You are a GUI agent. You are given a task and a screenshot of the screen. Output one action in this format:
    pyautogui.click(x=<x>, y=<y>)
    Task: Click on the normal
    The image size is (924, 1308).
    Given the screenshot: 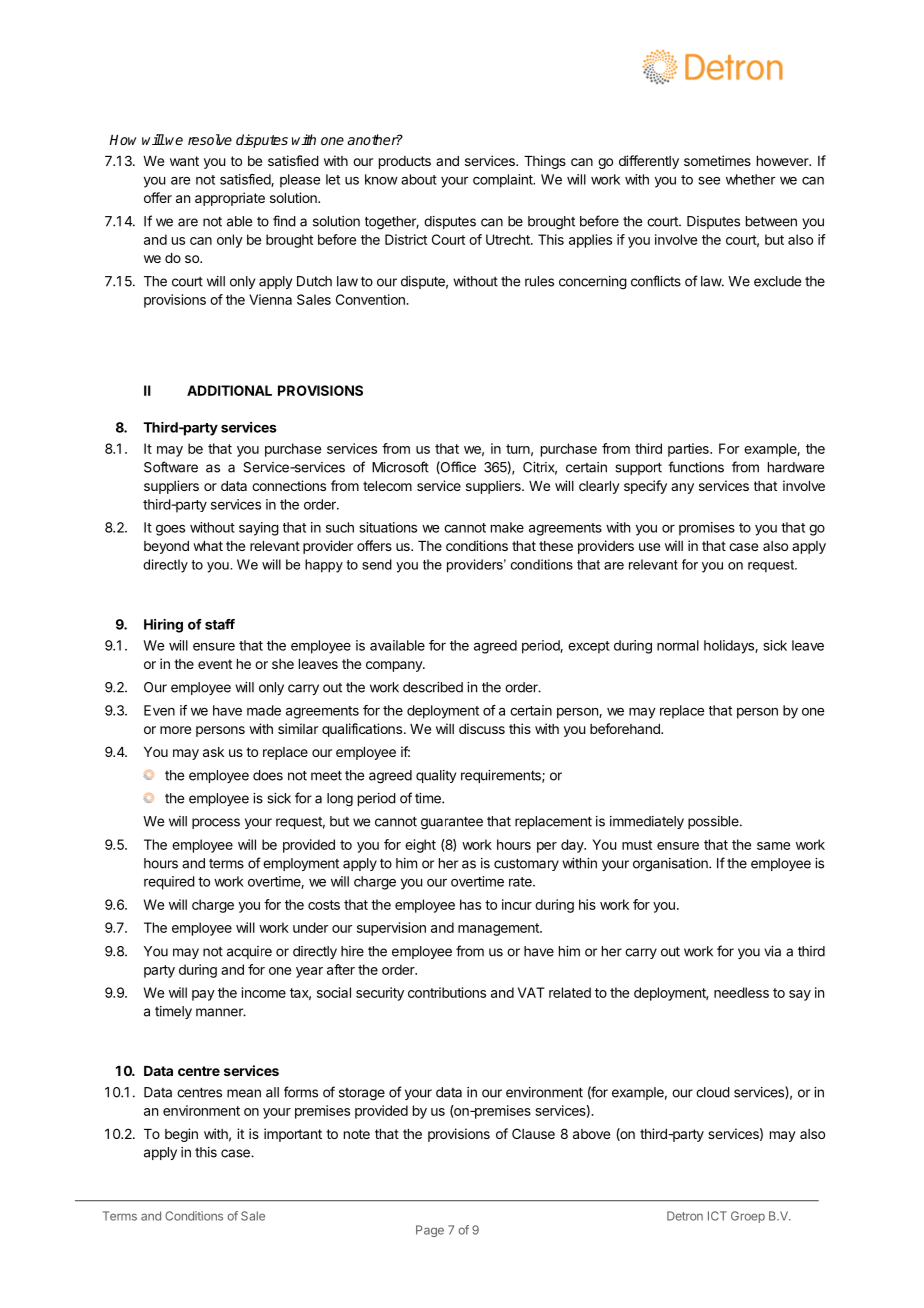 What is the action you would take?
    pyautogui.click(x=678, y=645)
